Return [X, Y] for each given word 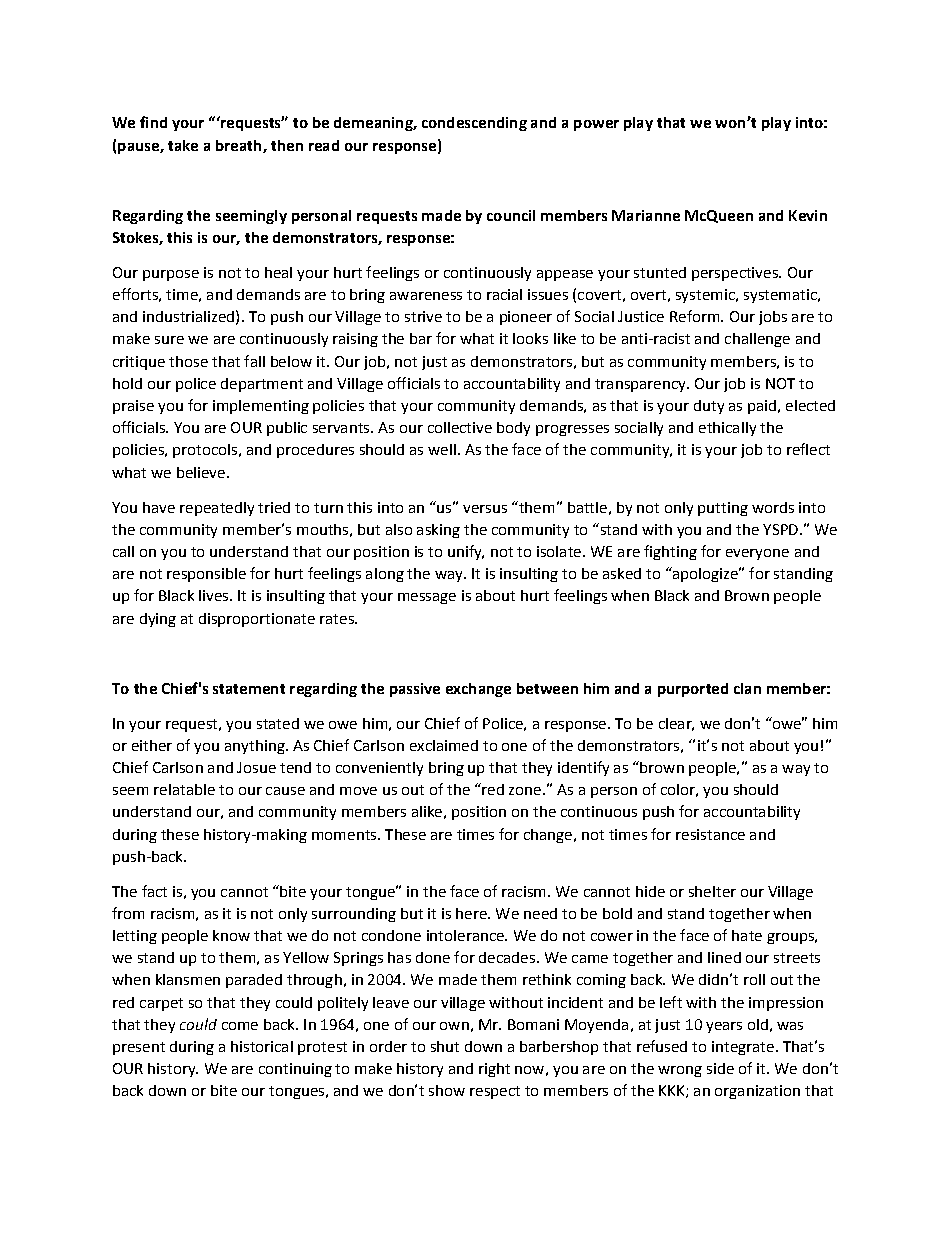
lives [215, 595]
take [183, 145]
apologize [705, 574]
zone [525, 791]
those [188, 361]
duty [709, 407]
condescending [474, 124]
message [427, 598]
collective [460, 427]
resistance [710, 834]
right [494, 1070]
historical [262, 1046]
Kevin [808, 215]
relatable [184, 789]
